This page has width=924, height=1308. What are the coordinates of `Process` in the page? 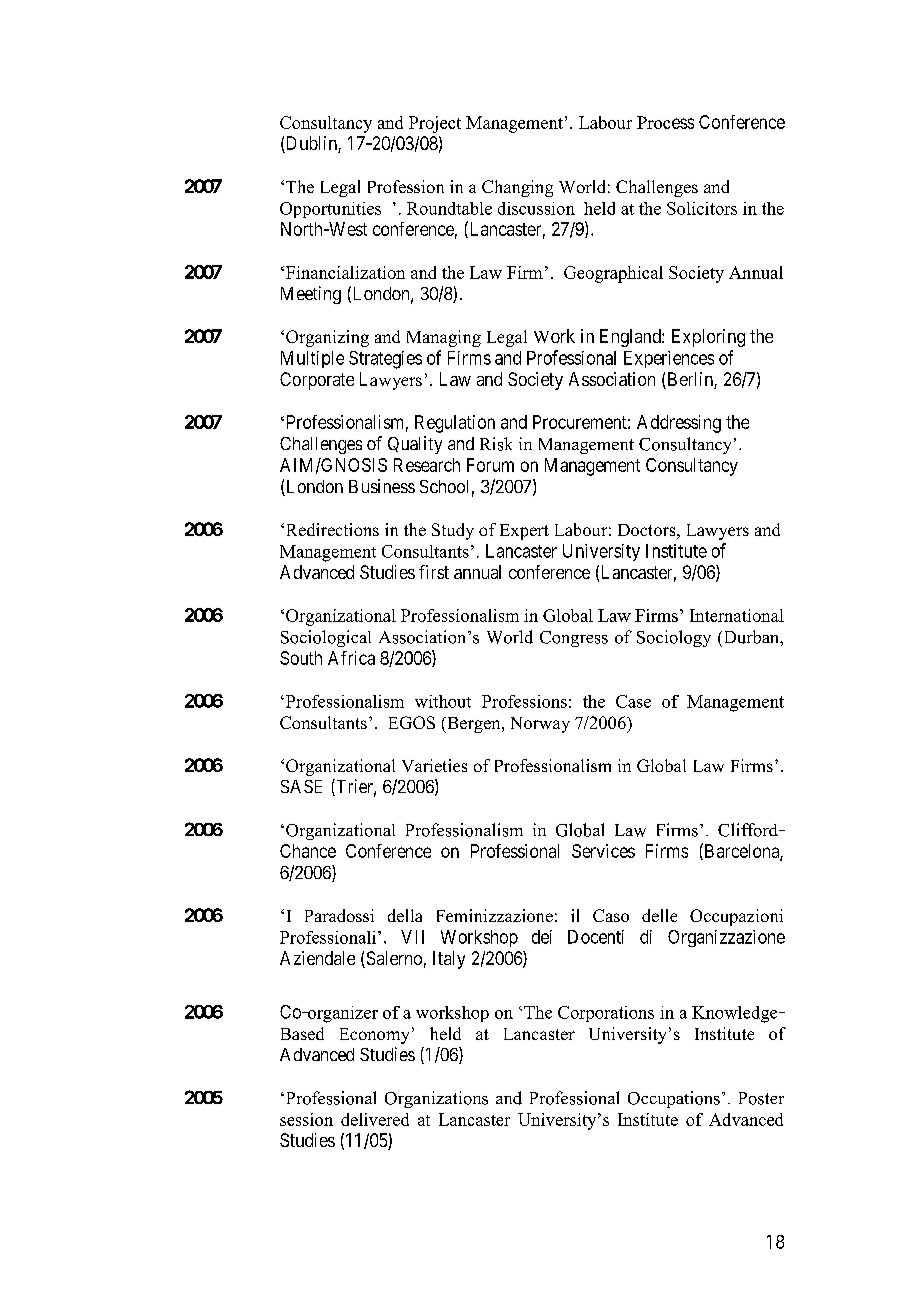 It's located at (665, 122).
